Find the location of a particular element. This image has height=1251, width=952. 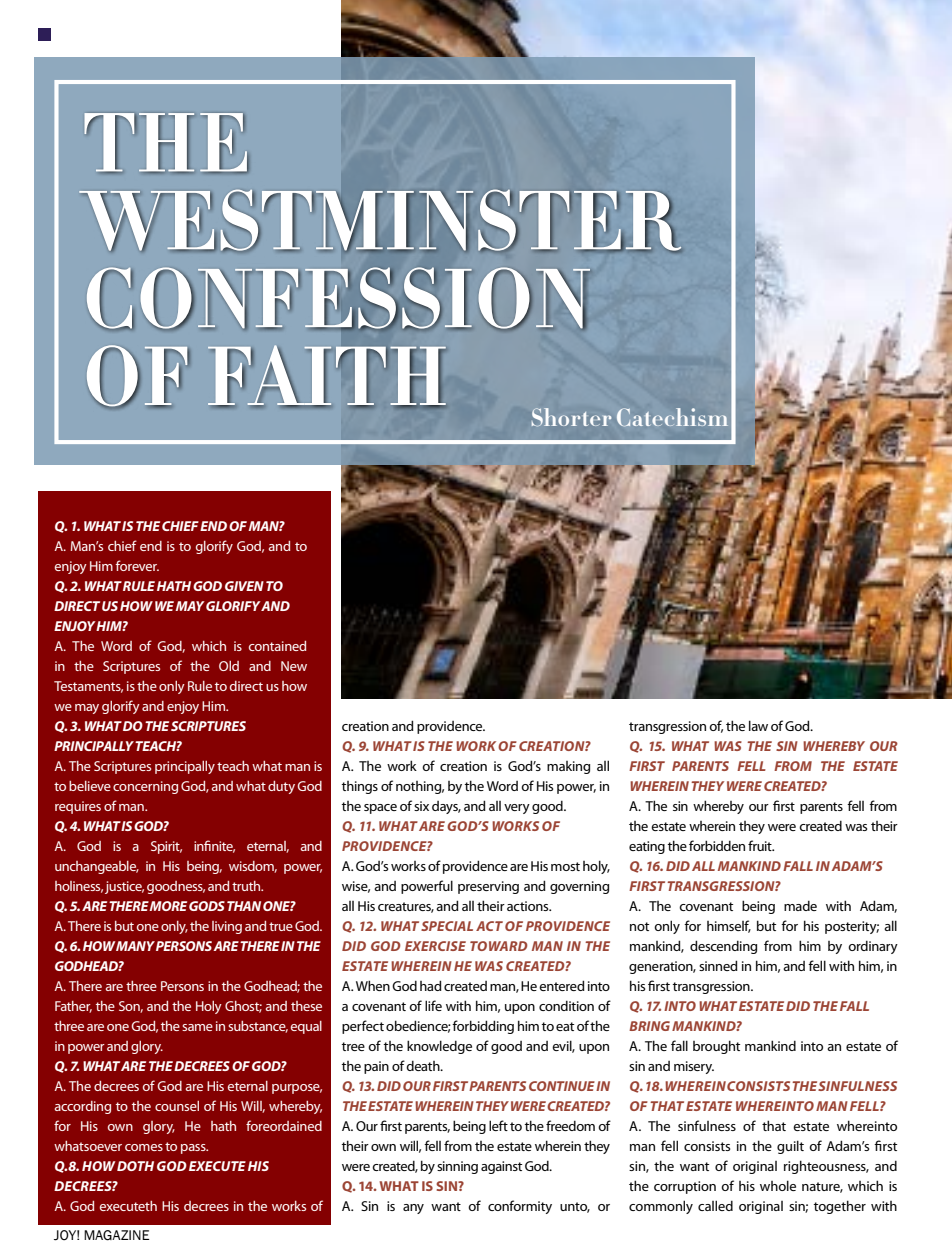

concerning is located at coordinates (145, 787).
